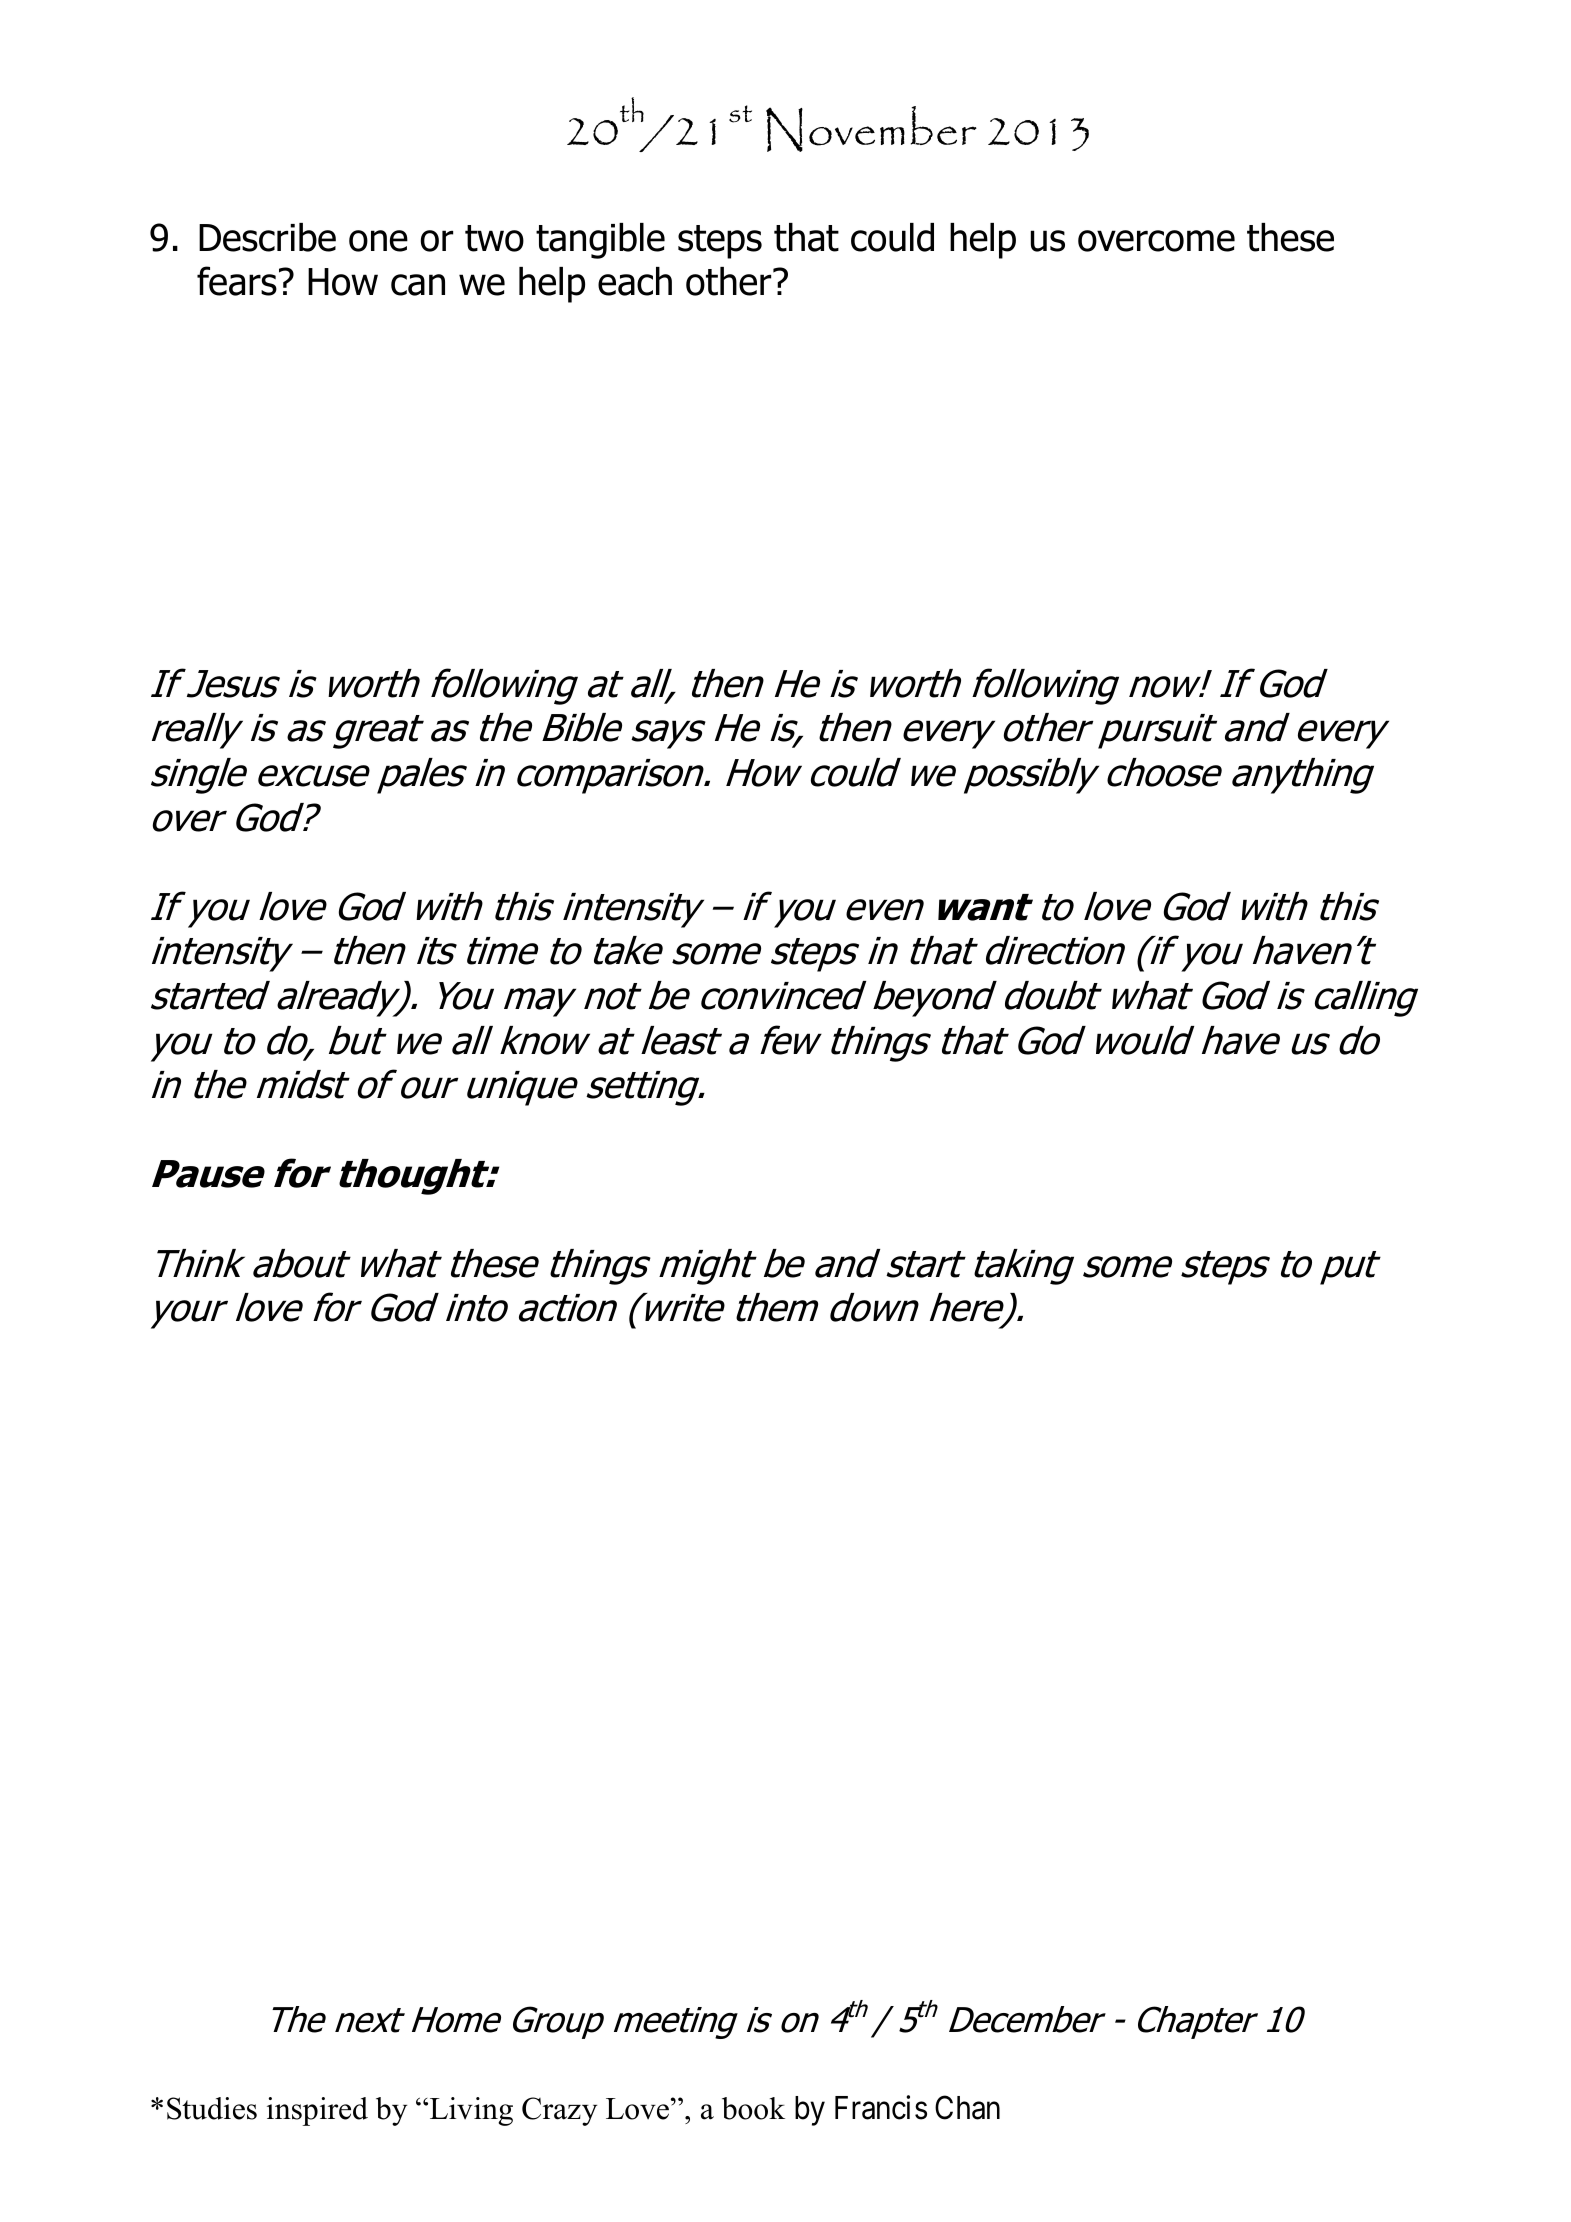 The image size is (1571, 2222). What do you see at coordinates (635, 281) in the screenshot?
I see `each` at bounding box center [635, 281].
